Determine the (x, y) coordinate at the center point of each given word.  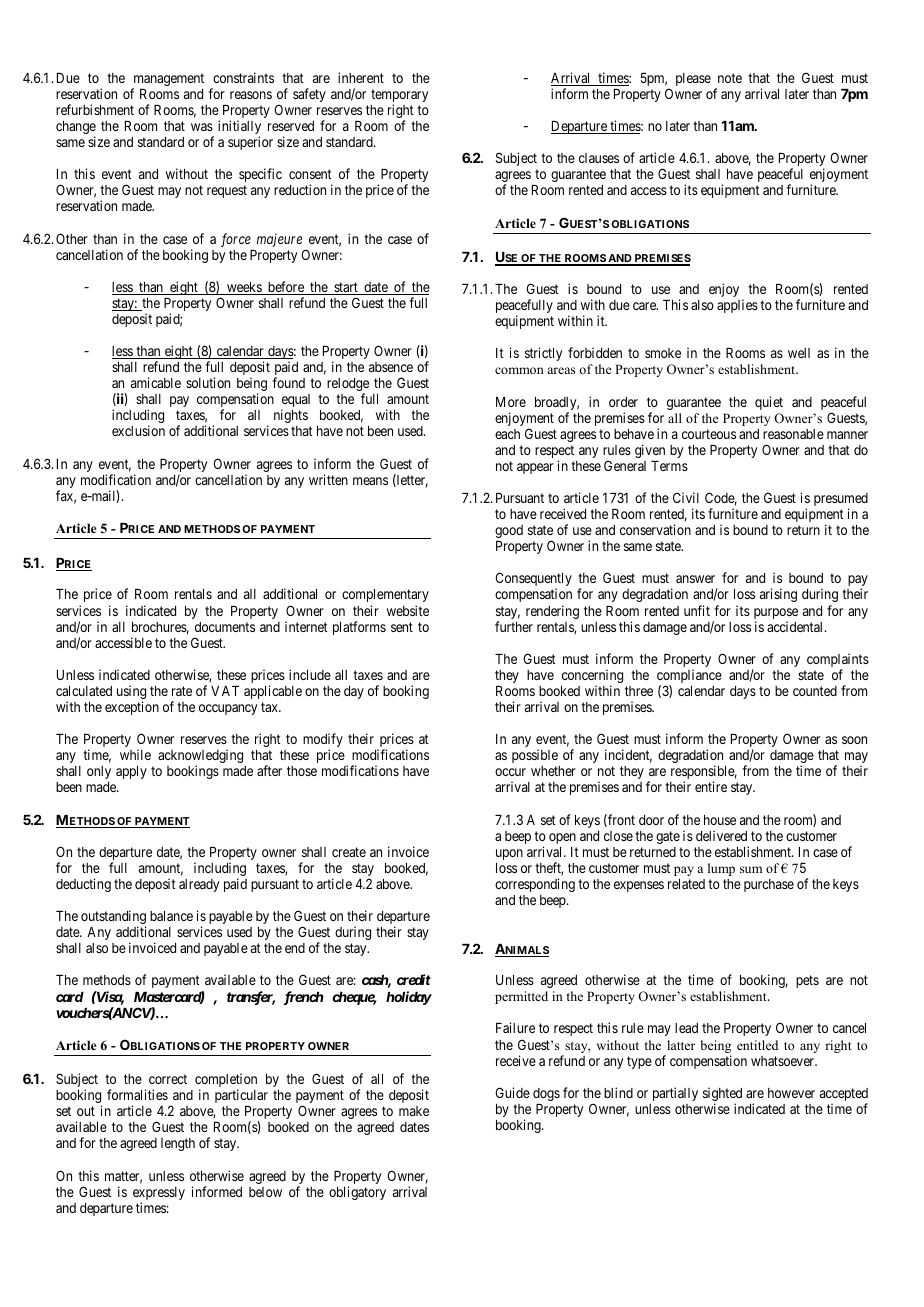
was (202, 127)
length (178, 1144)
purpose (776, 615)
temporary (399, 97)
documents (225, 627)
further (514, 626)
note (730, 78)
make (414, 1111)
